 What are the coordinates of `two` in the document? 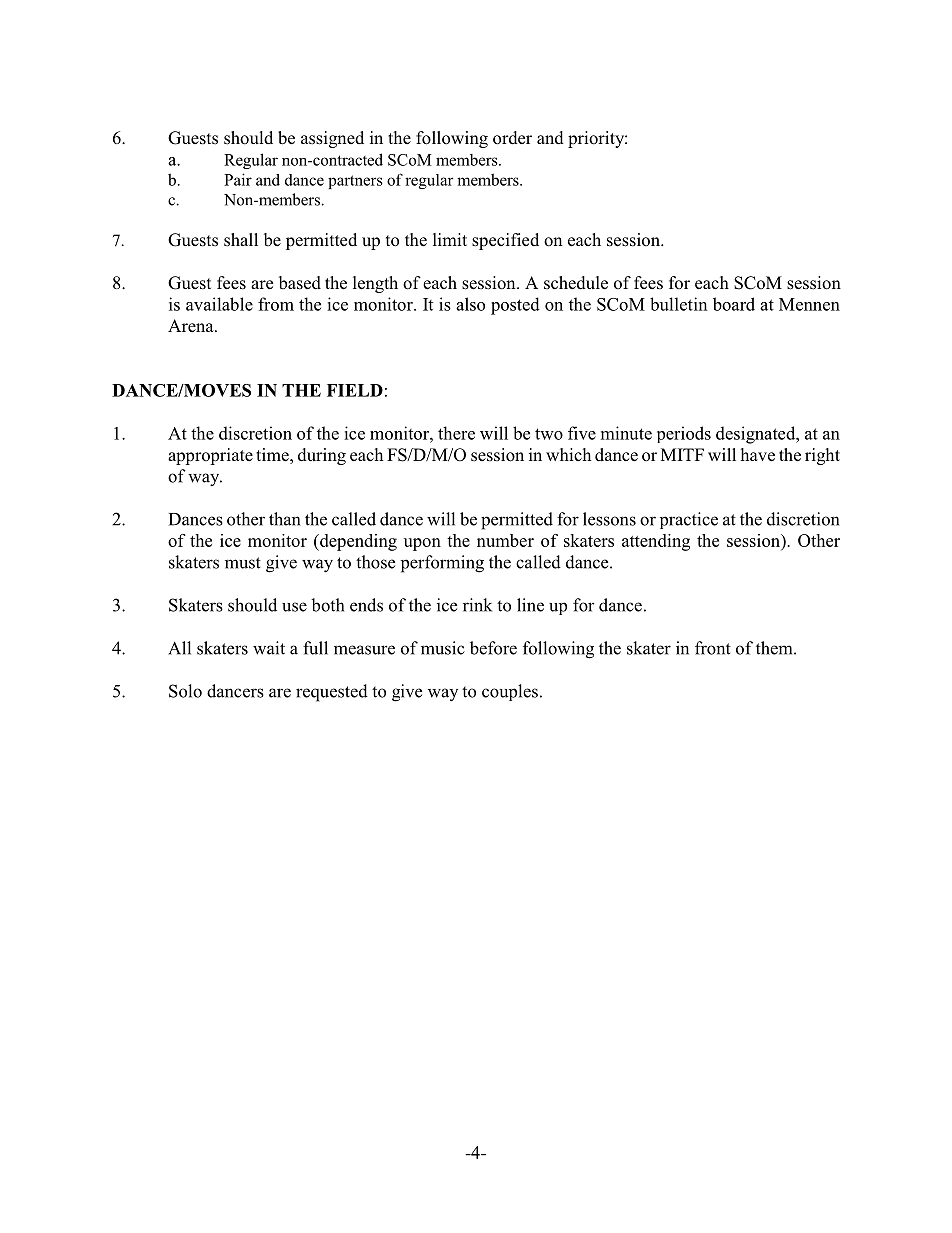 It's located at (549, 434).
